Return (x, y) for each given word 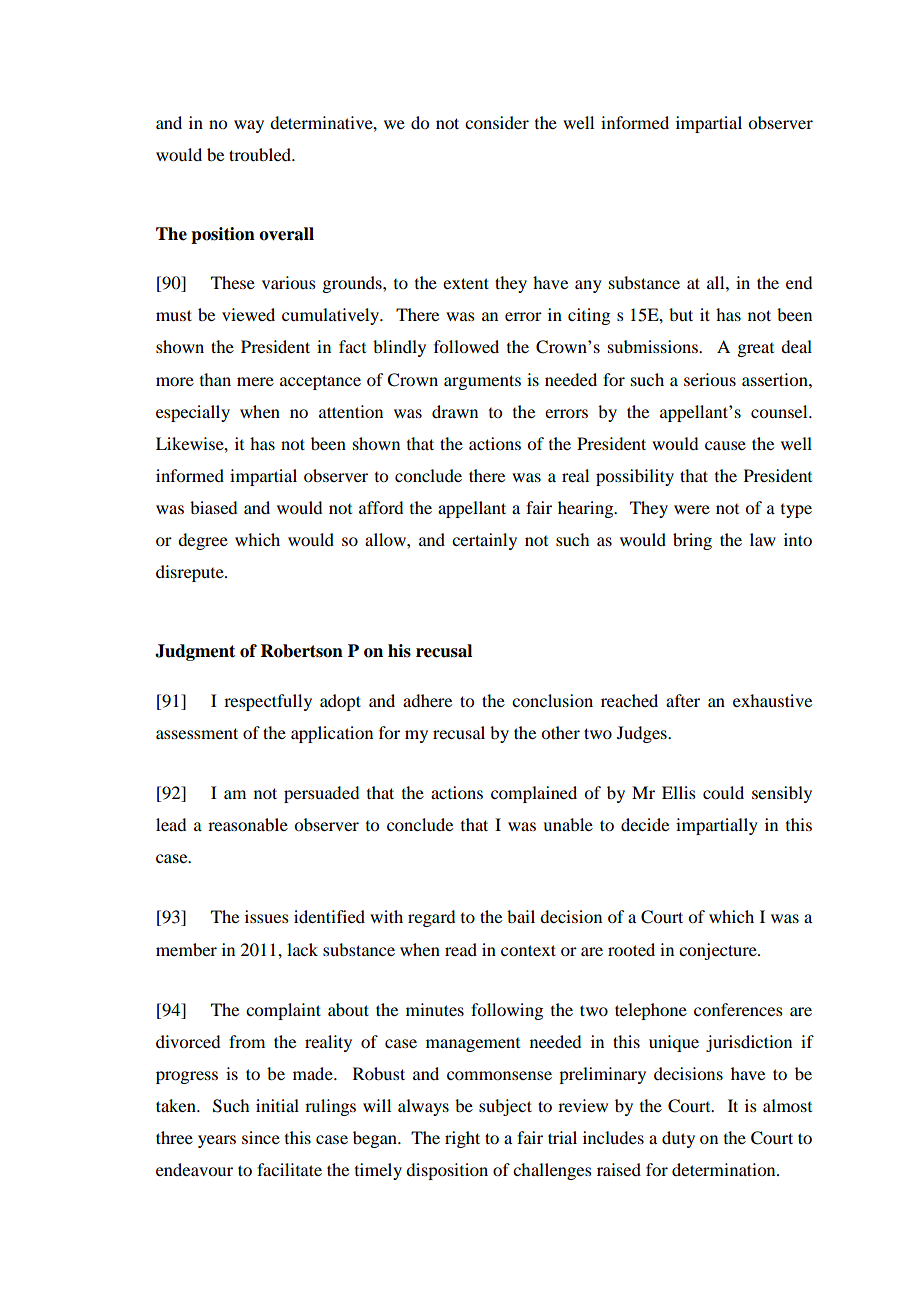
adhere (427, 700)
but (681, 314)
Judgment (195, 652)
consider (497, 122)
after (683, 700)
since (261, 1137)
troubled (261, 154)
